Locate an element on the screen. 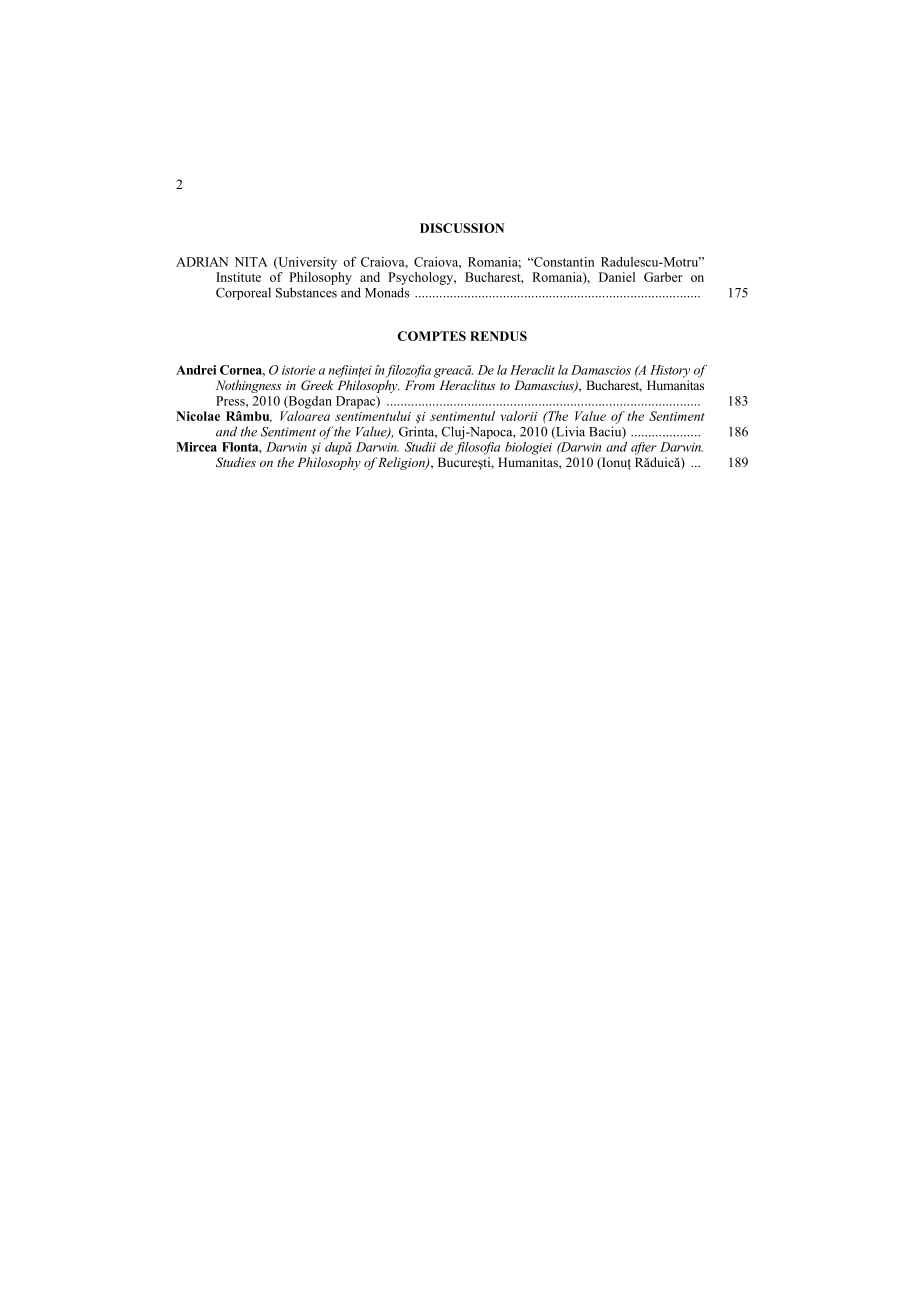 The image size is (924, 1308). ADRIAN is located at coordinates (202, 262).
